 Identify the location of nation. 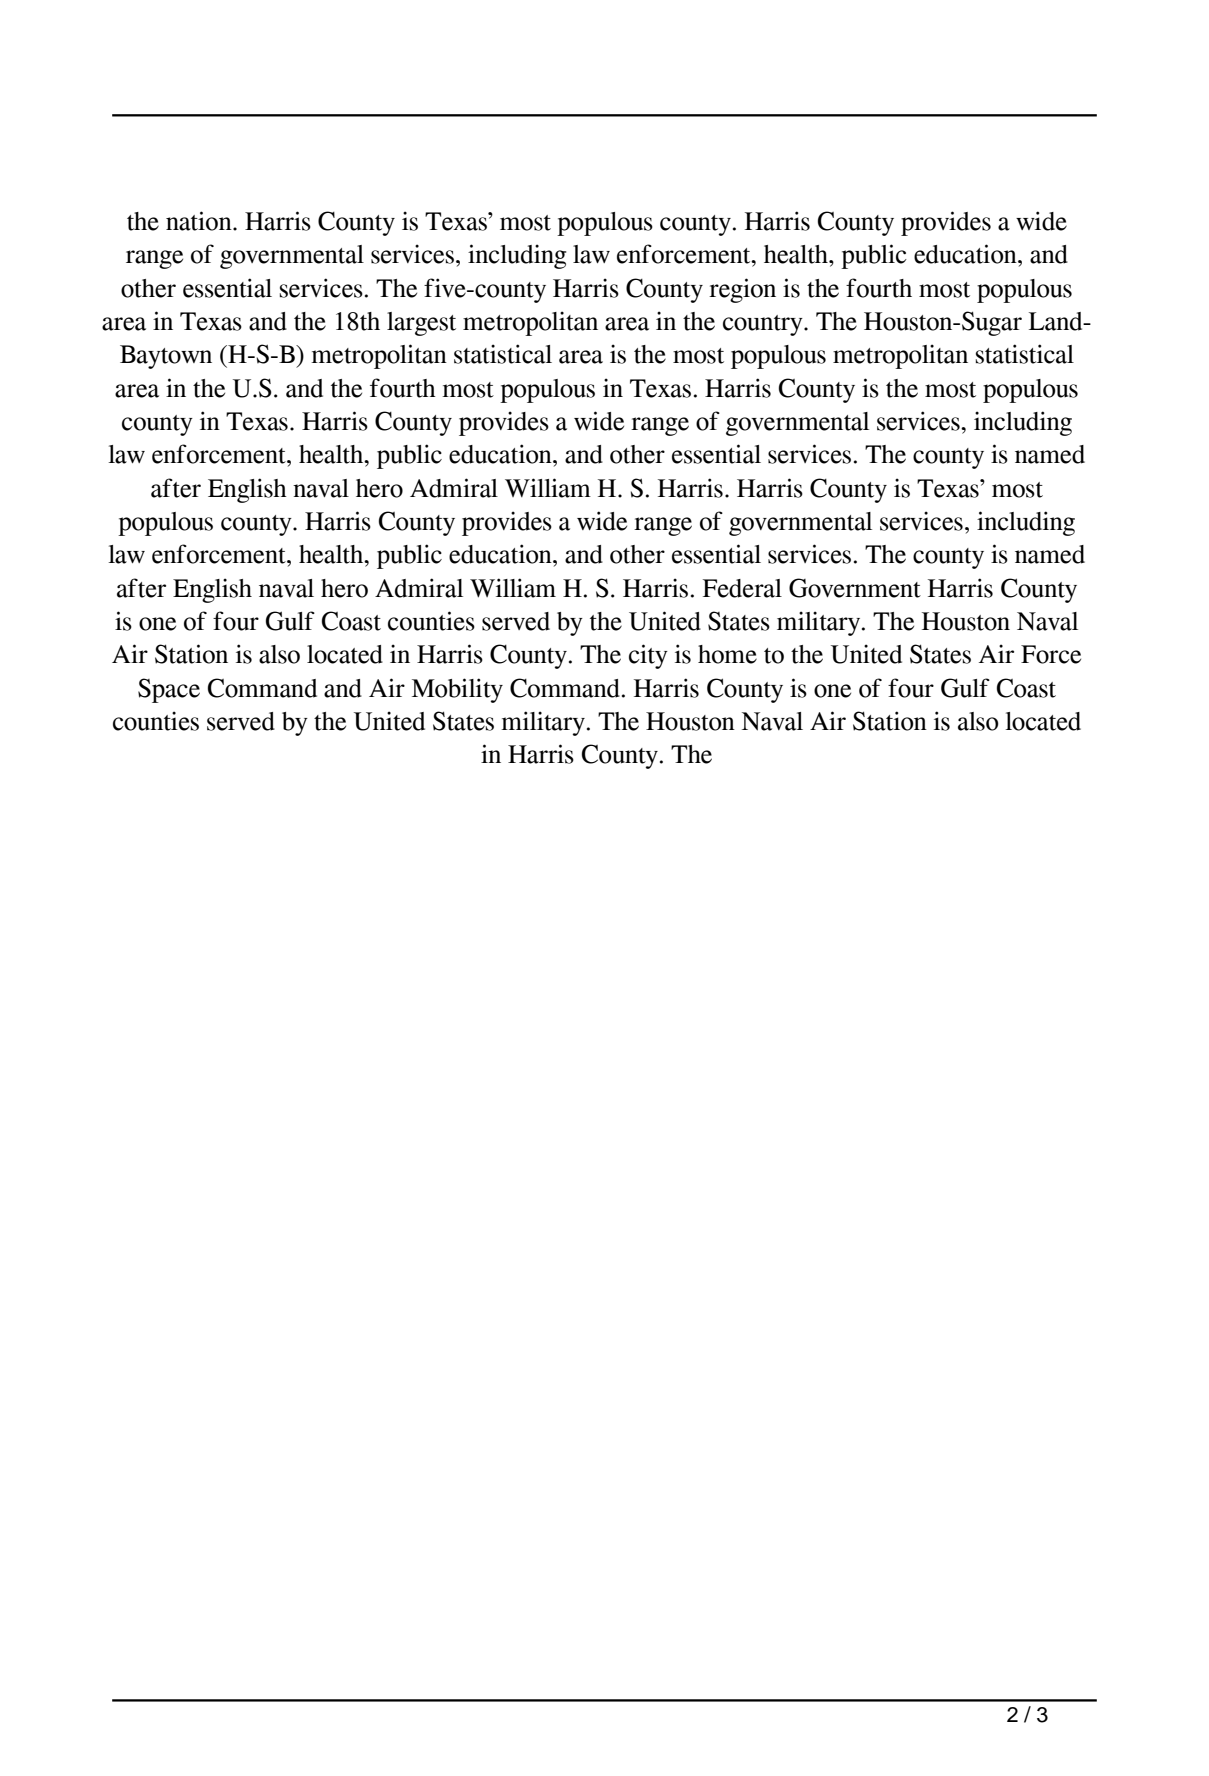
(200, 221).
